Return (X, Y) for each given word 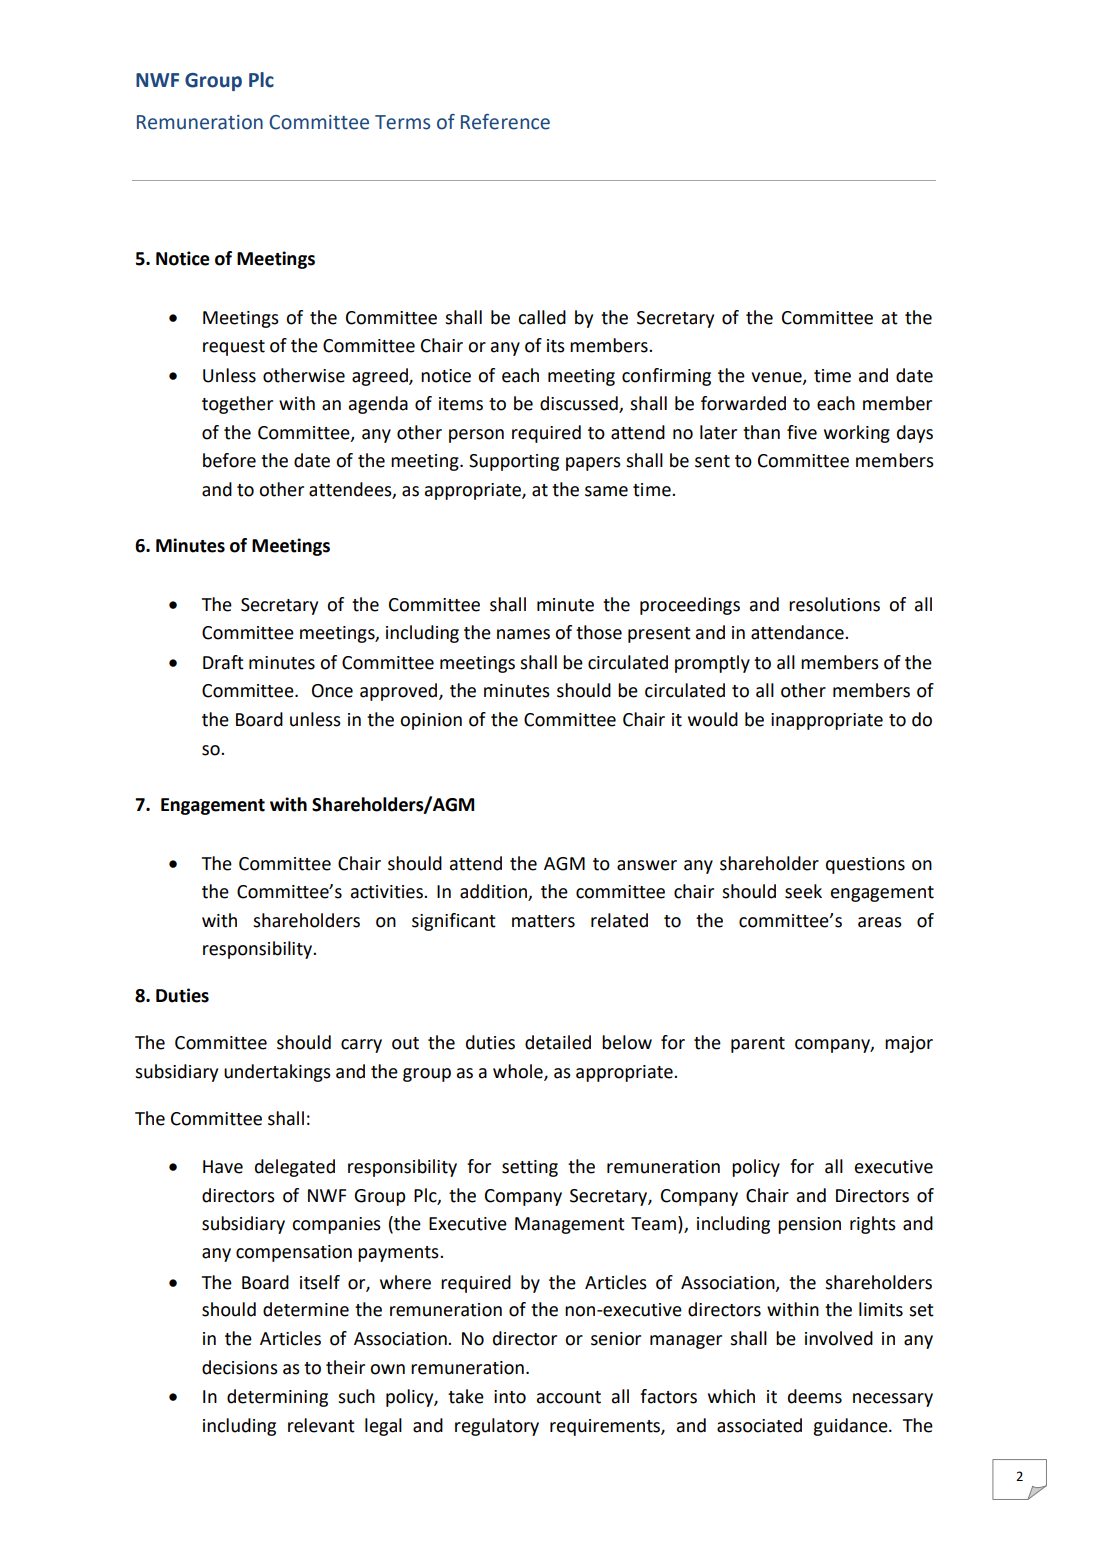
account (569, 1397)
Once (332, 691)
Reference (505, 122)
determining (277, 1398)
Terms (402, 122)
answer (647, 865)
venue (777, 378)
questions (865, 865)
